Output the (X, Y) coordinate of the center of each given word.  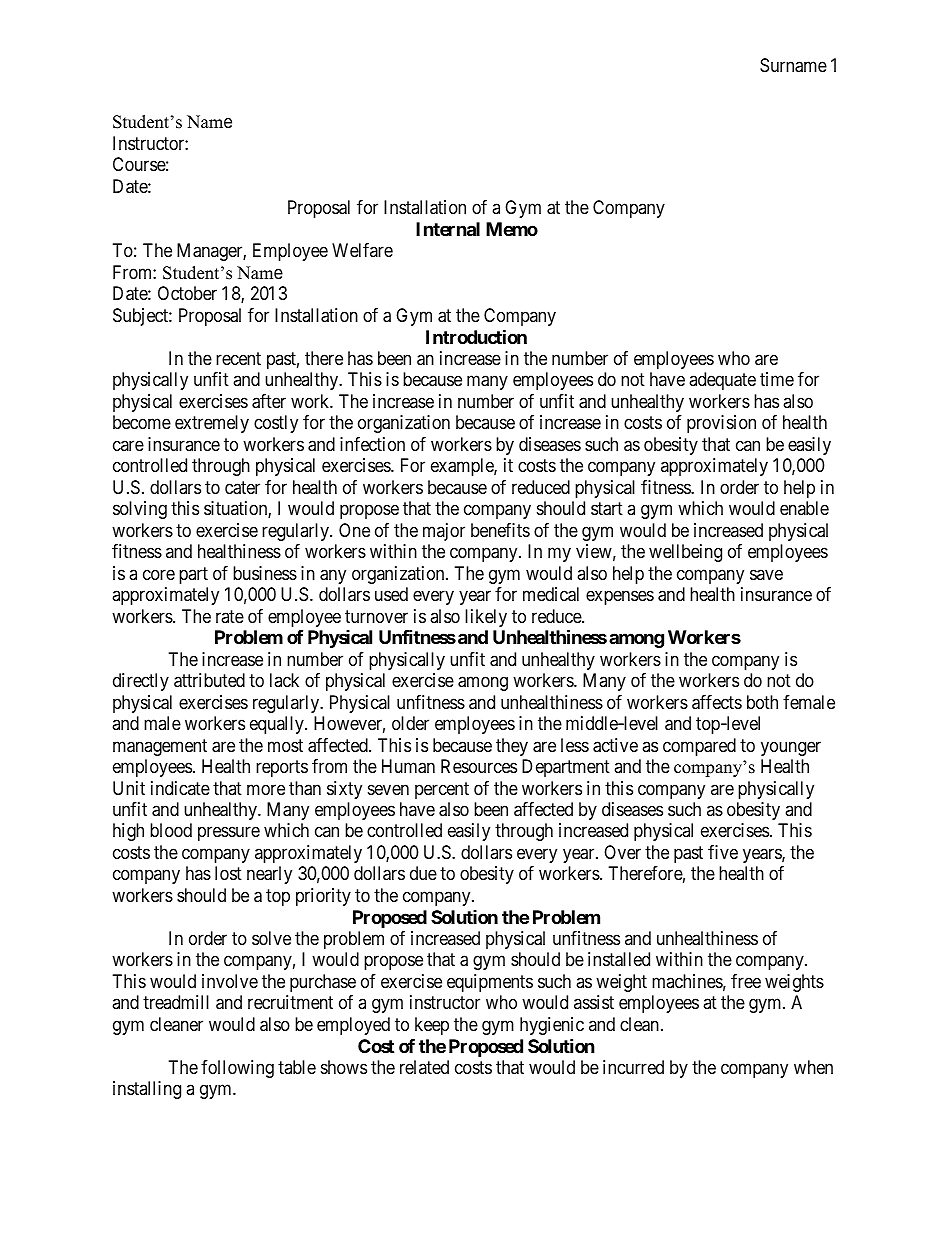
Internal (448, 229)
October (187, 293)
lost (228, 873)
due (423, 873)
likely (486, 618)
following (237, 1069)
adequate (722, 381)
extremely (212, 424)
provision (721, 424)
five (723, 852)
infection (372, 444)
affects (717, 702)
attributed (209, 680)
